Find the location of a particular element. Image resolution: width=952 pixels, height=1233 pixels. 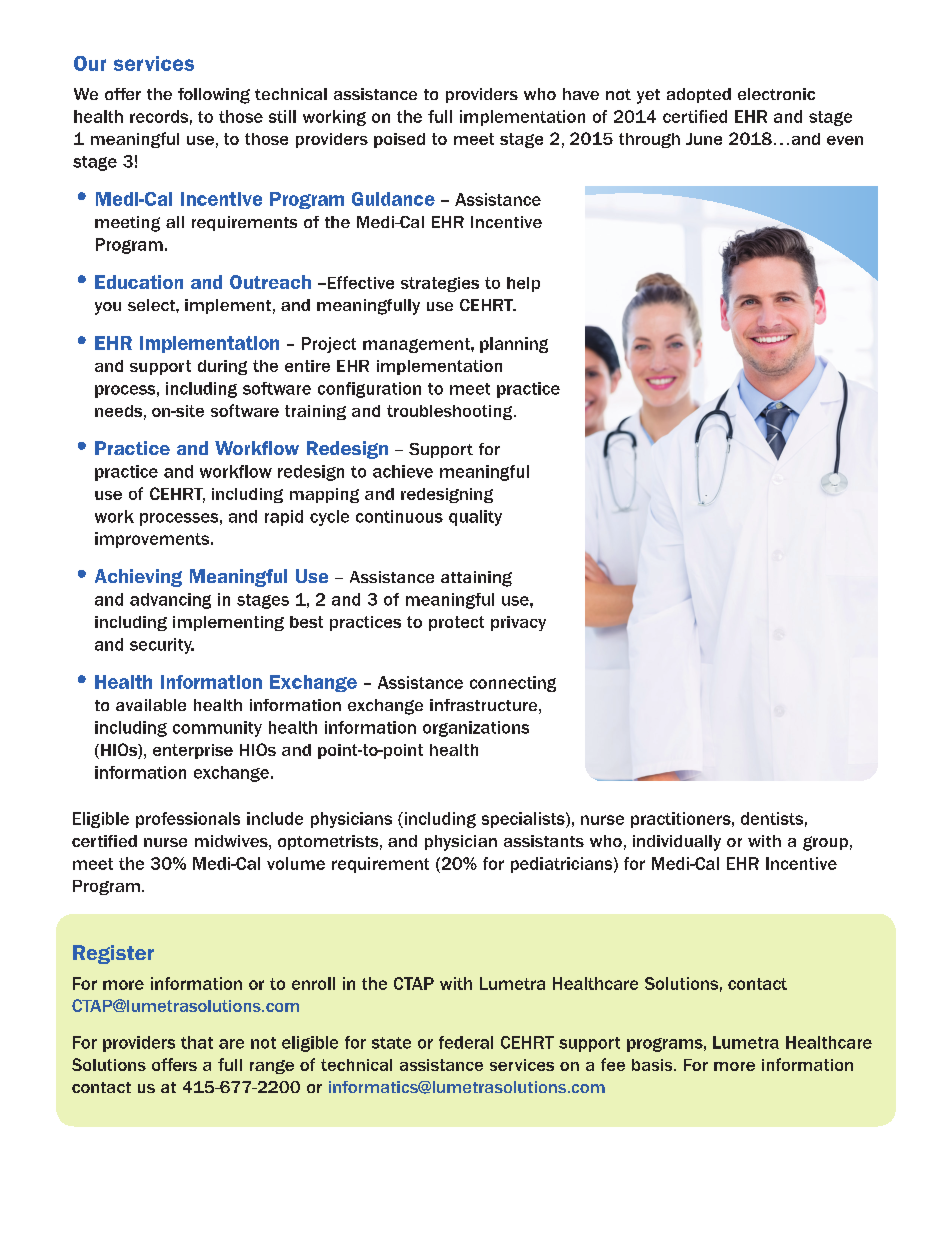

basis is located at coordinates (653, 1065).
